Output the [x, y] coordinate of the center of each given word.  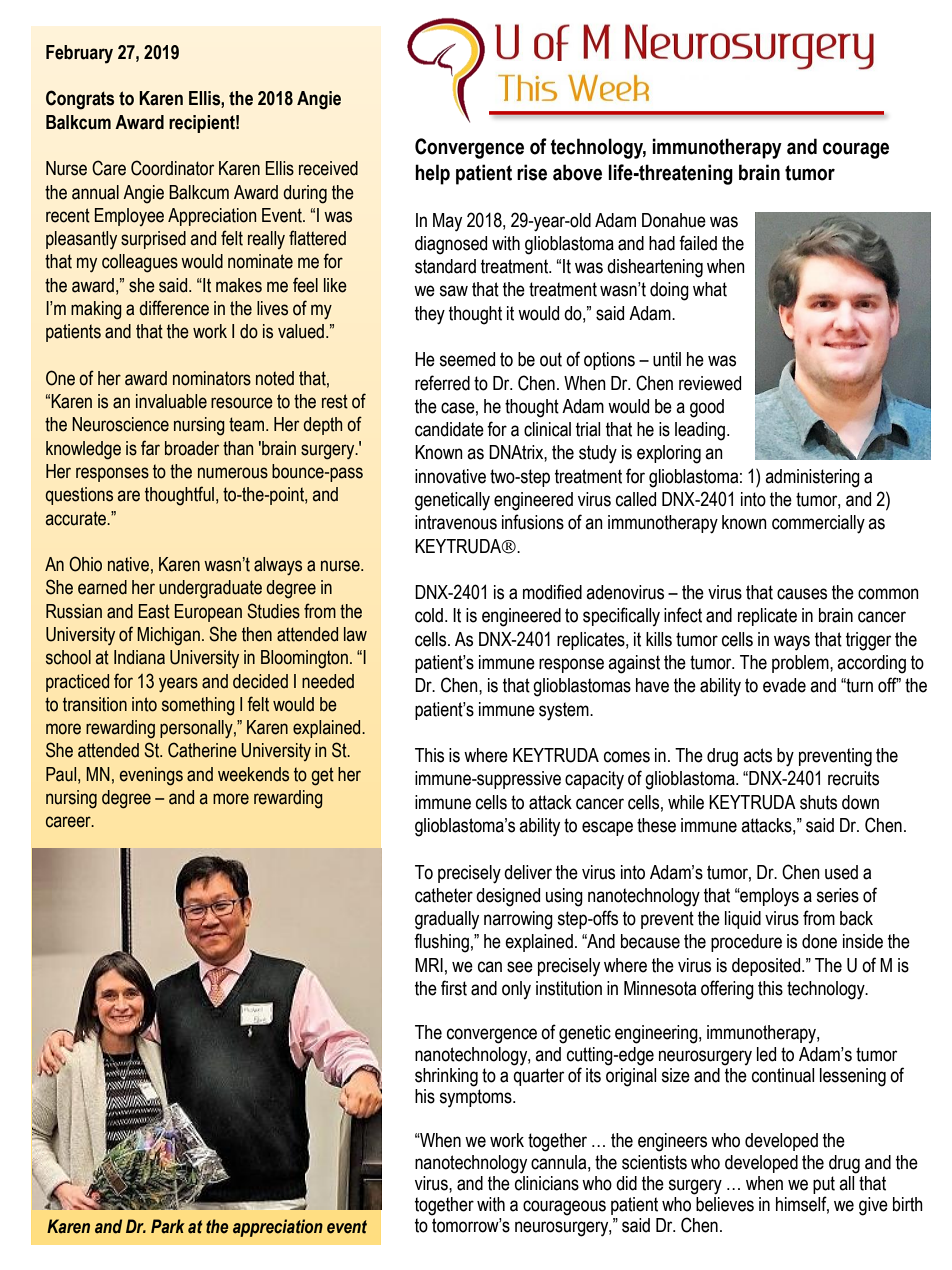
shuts [818, 802]
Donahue [674, 220]
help [432, 174]
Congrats [80, 100]
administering [812, 478]
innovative [450, 476]
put [824, 1185]
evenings [151, 776]
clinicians [546, 1182]
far [150, 448]
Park [168, 1226]
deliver [528, 872]
